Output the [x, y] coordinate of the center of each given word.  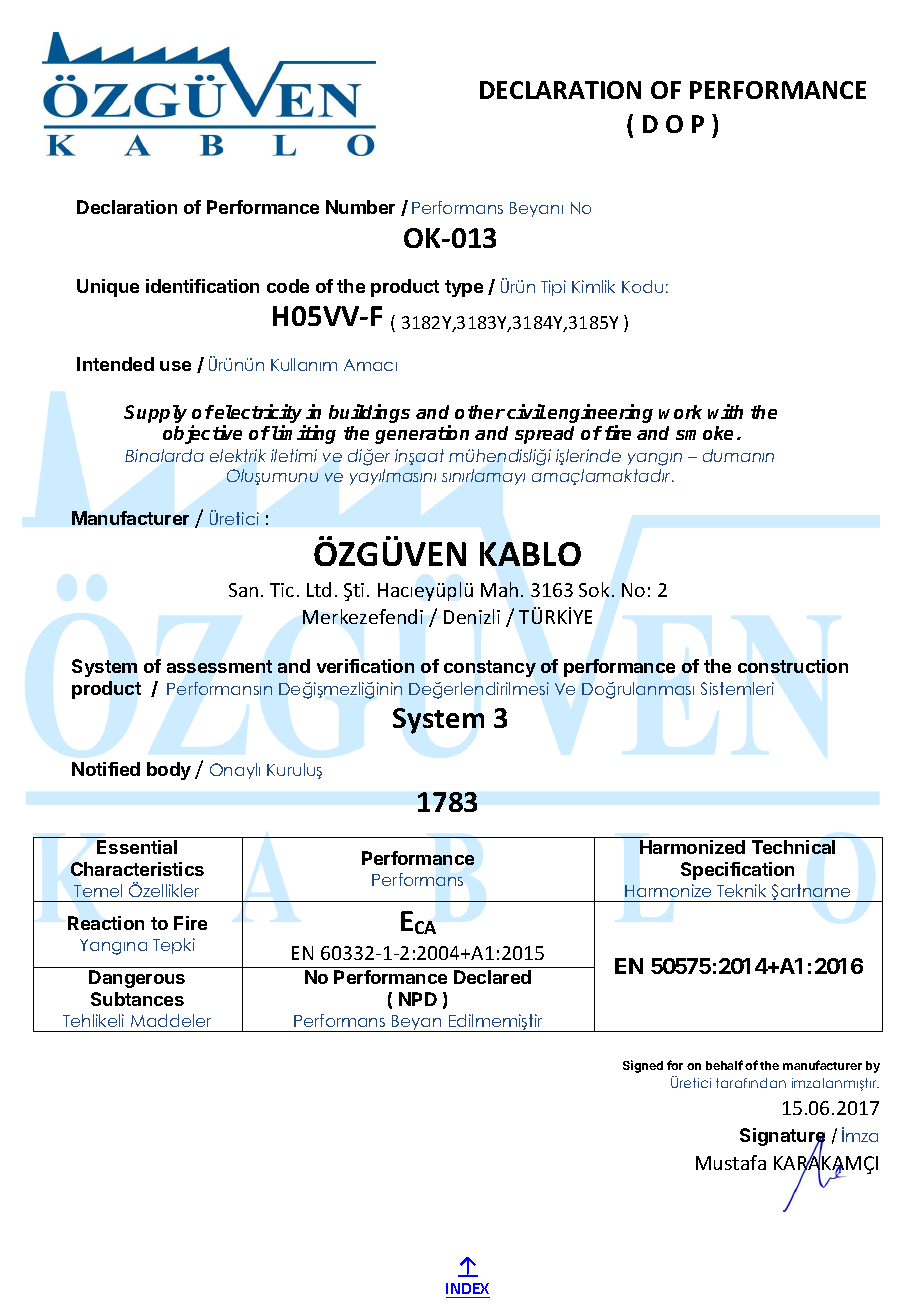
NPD [418, 999]
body [169, 771]
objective [202, 434]
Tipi [553, 288]
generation [422, 434]
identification [202, 286]
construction [793, 666]
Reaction [106, 923]
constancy [490, 668]
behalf [724, 1065]
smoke [704, 433]
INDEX [467, 1288]
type [464, 288]
